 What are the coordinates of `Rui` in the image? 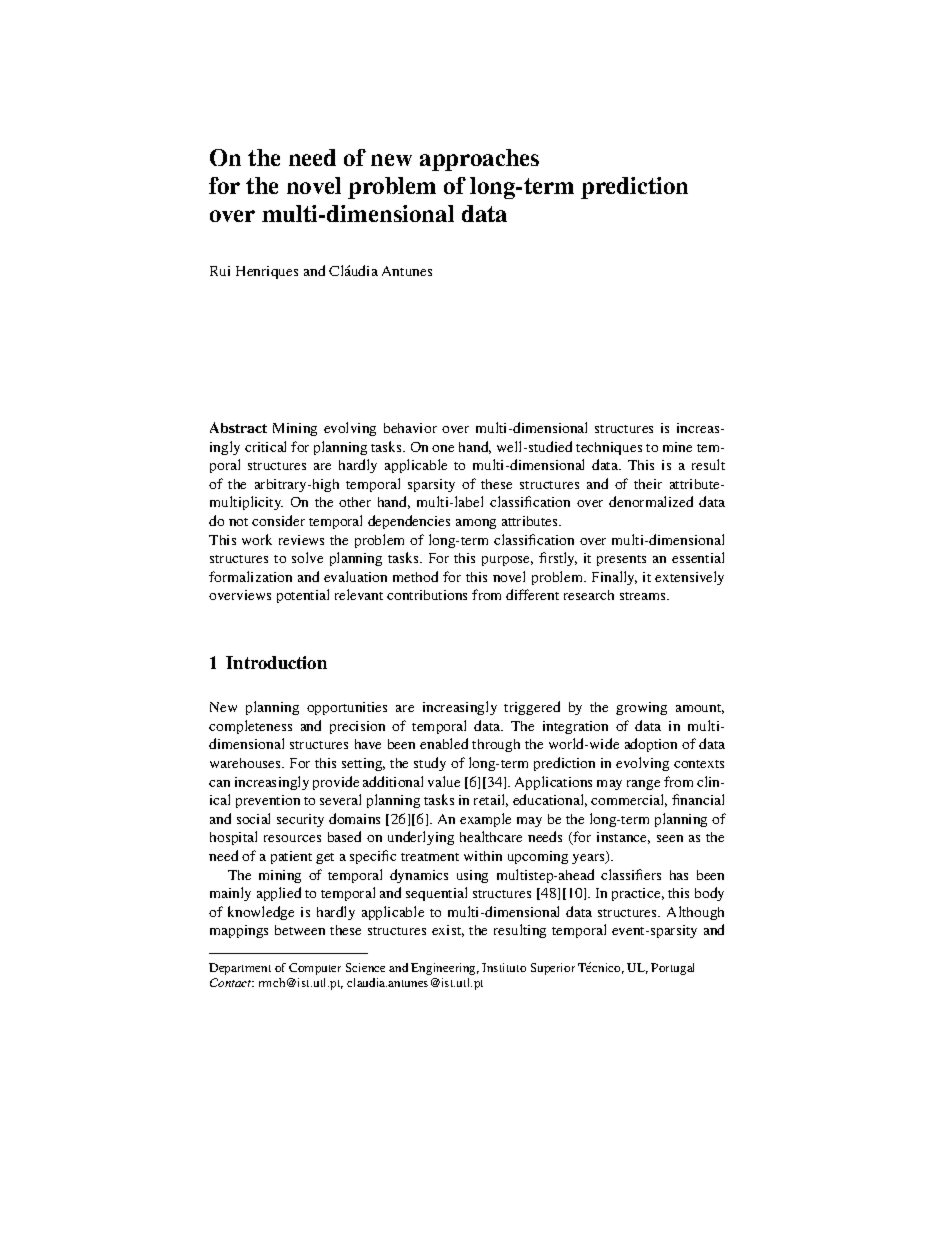 It's located at (220, 271).
